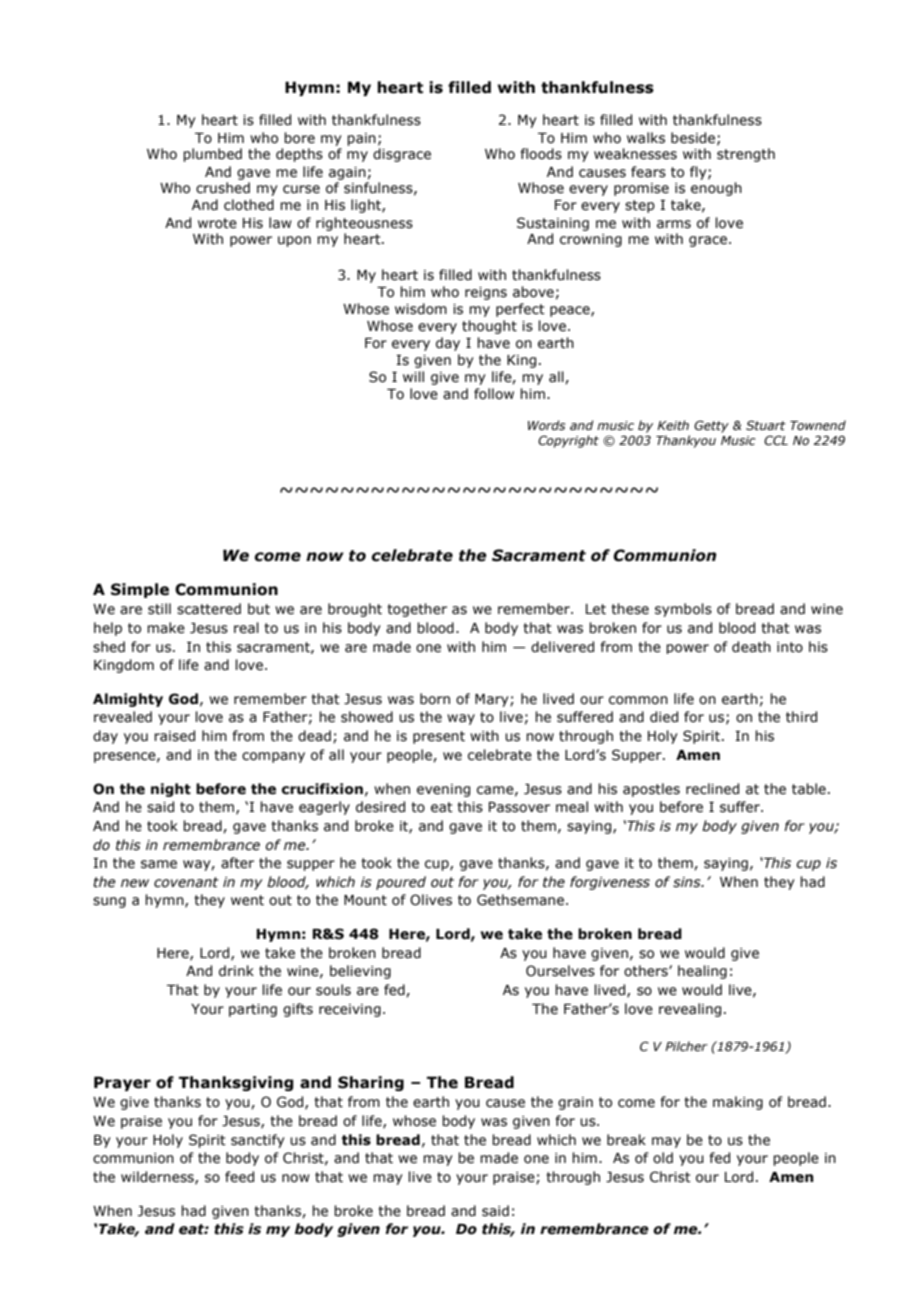  I want to click on floods, so click(541, 154).
